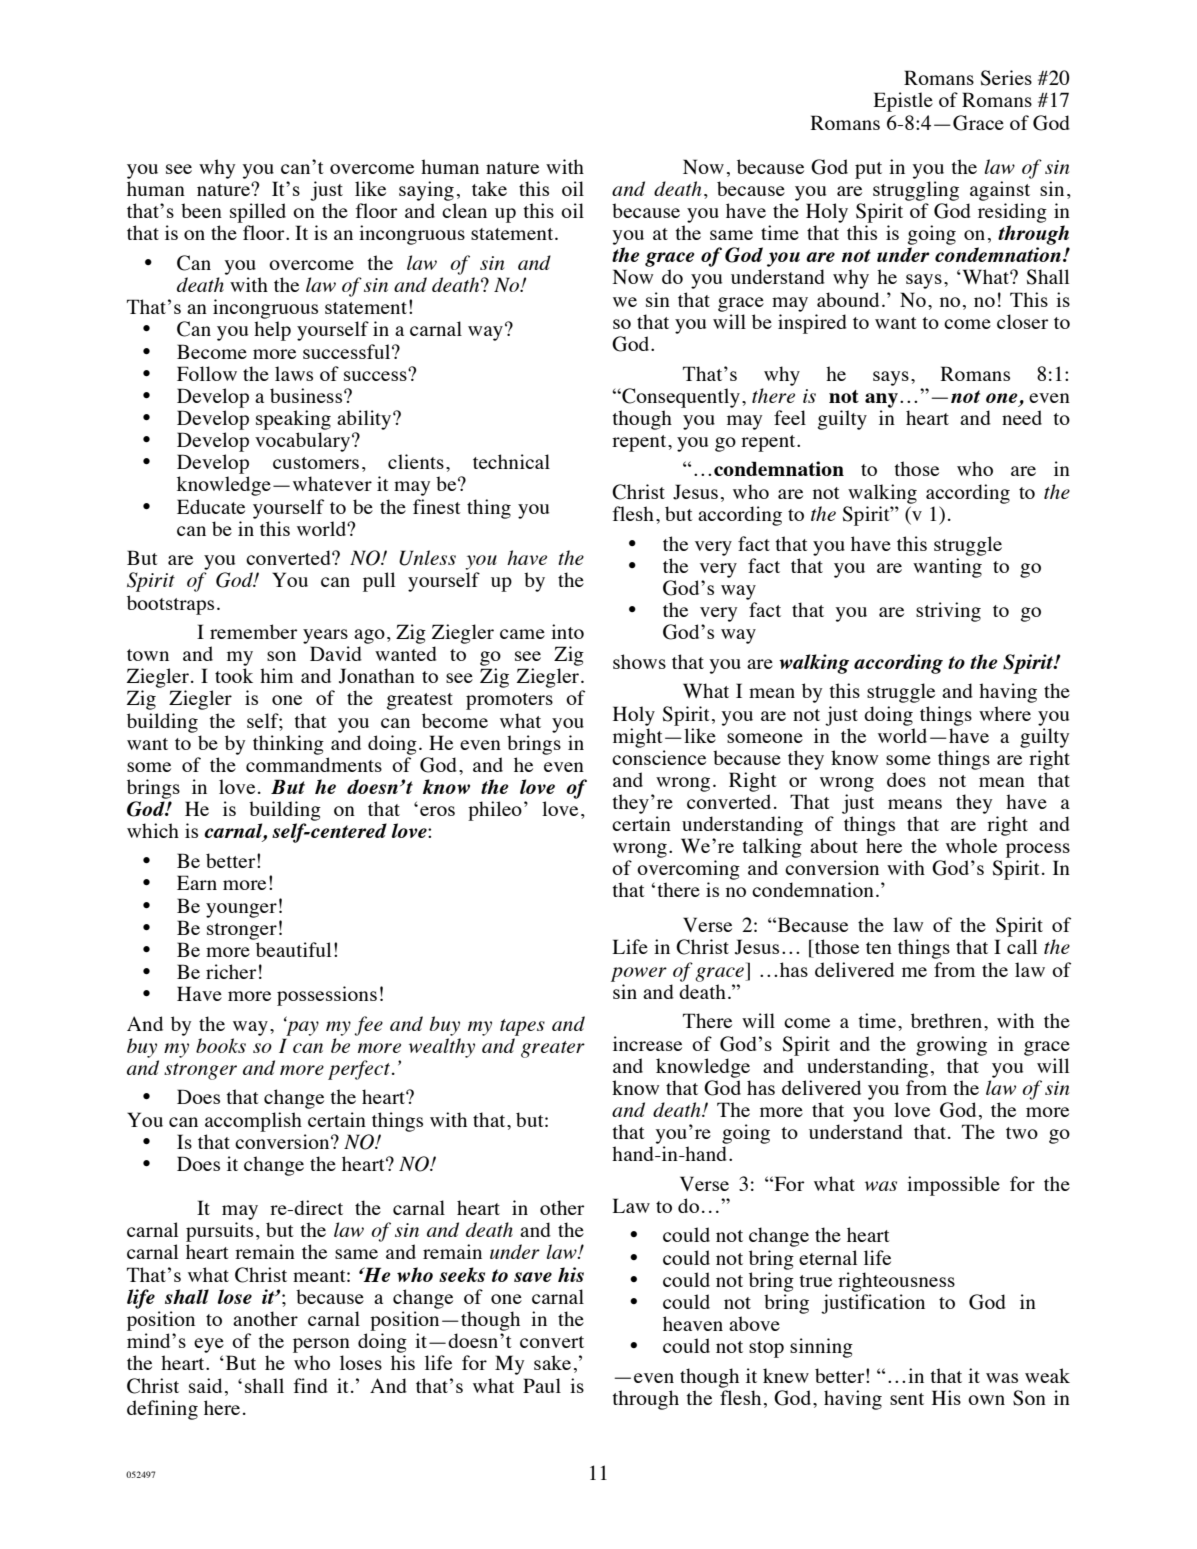  I want to click on need, so click(1022, 417).
